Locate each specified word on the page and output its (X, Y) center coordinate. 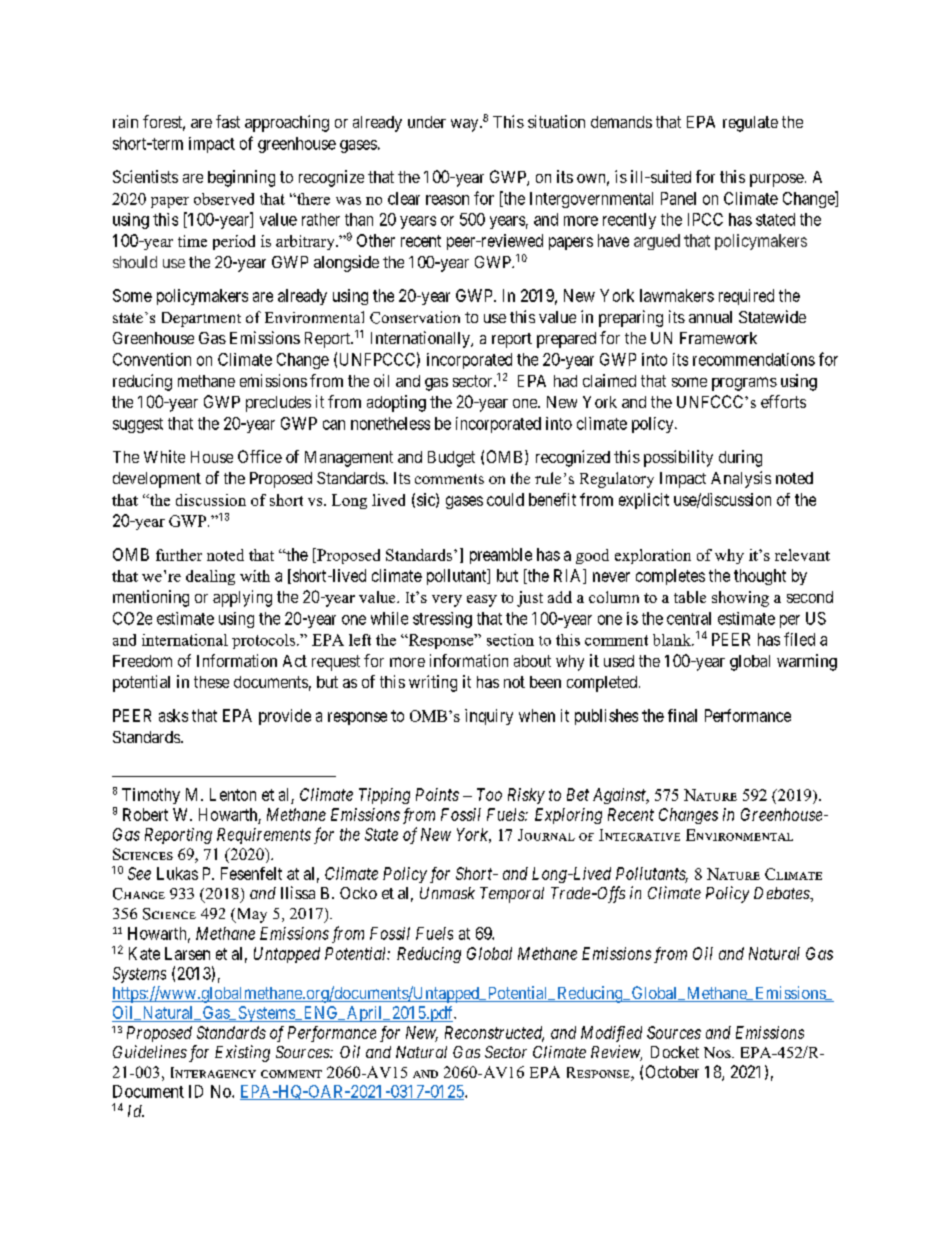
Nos (718, 1052)
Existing (242, 1053)
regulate (750, 124)
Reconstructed (494, 1033)
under (427, 122)
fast (228, 121)
